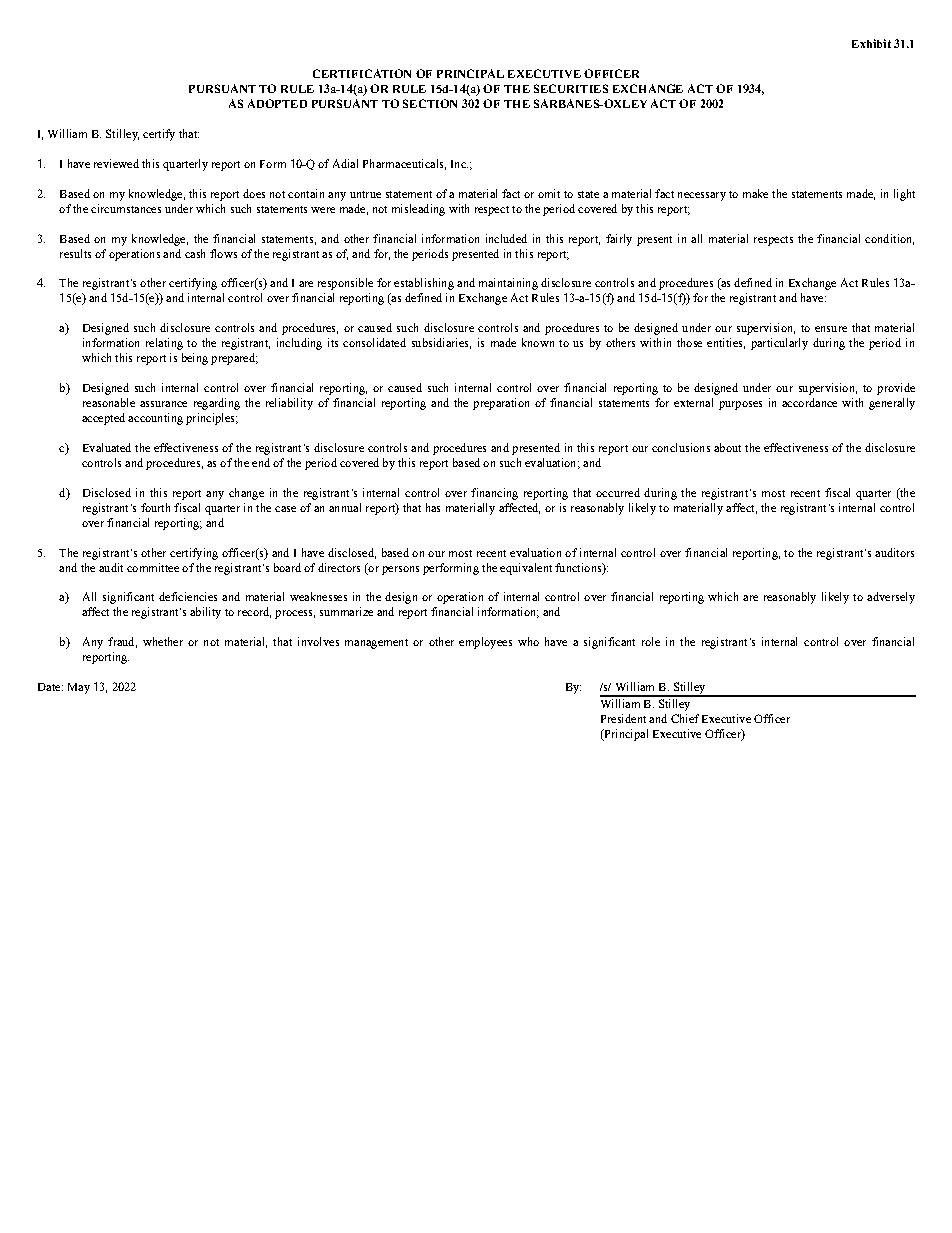  What do you see at coordinates (871, 43) in the document?
I see `Exhibit` at bounding box center [871, 43].
